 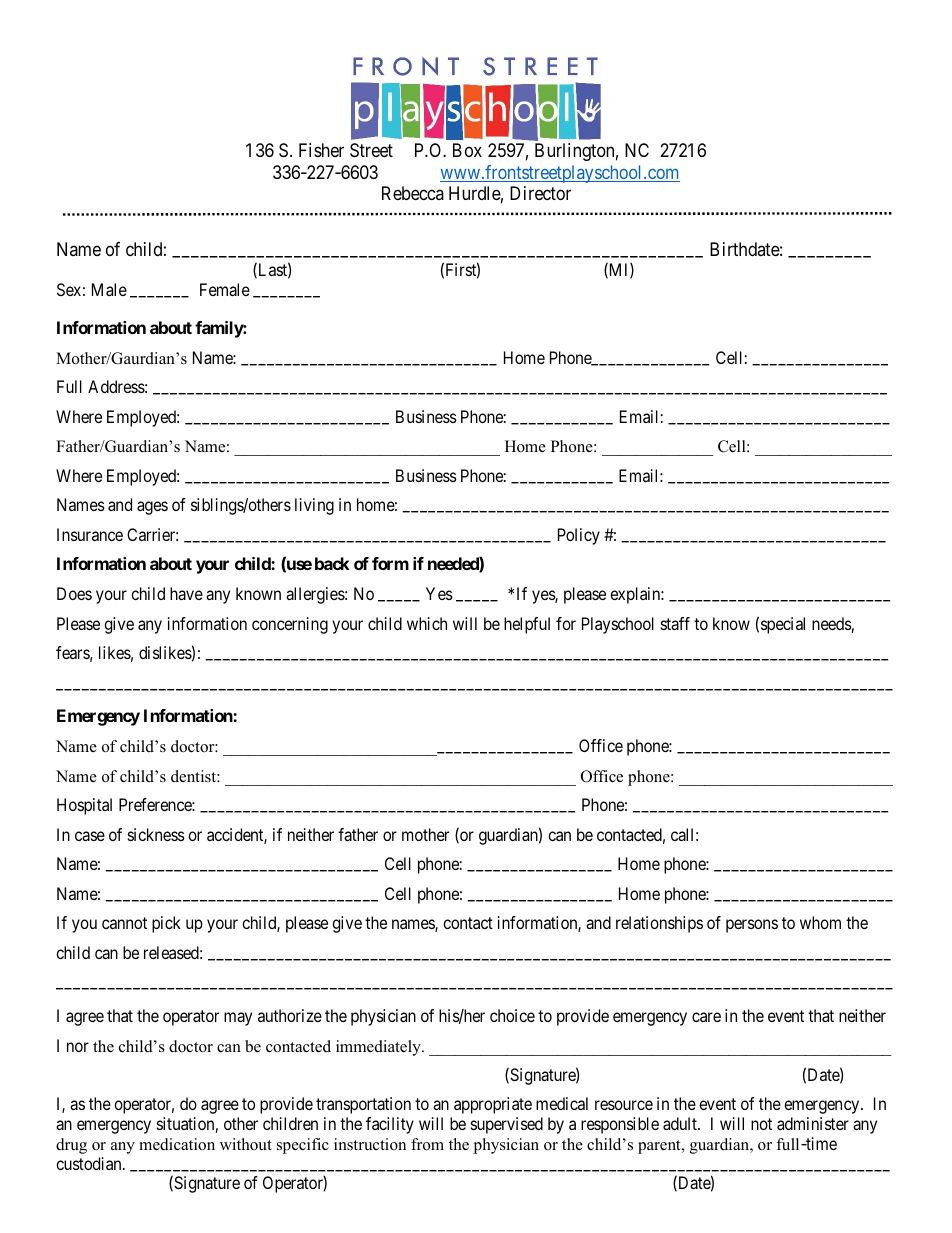 What do you see at coordinates (177, 1144) in the screenshot?
I see `medication` at bounding box center [177, 1144].
